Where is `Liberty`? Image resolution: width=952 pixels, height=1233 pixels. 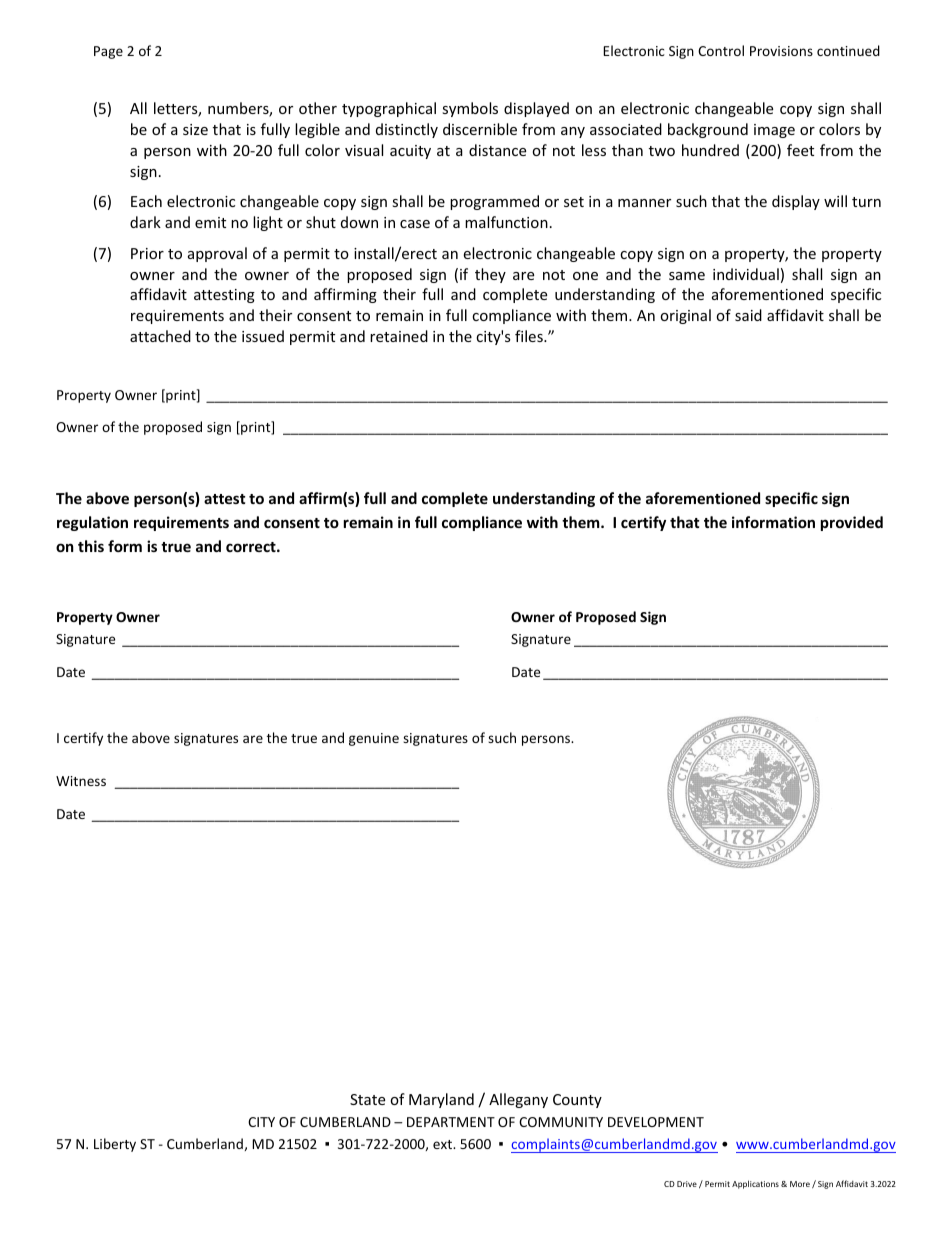
Liberty is located at coordinates (115, 1145).
